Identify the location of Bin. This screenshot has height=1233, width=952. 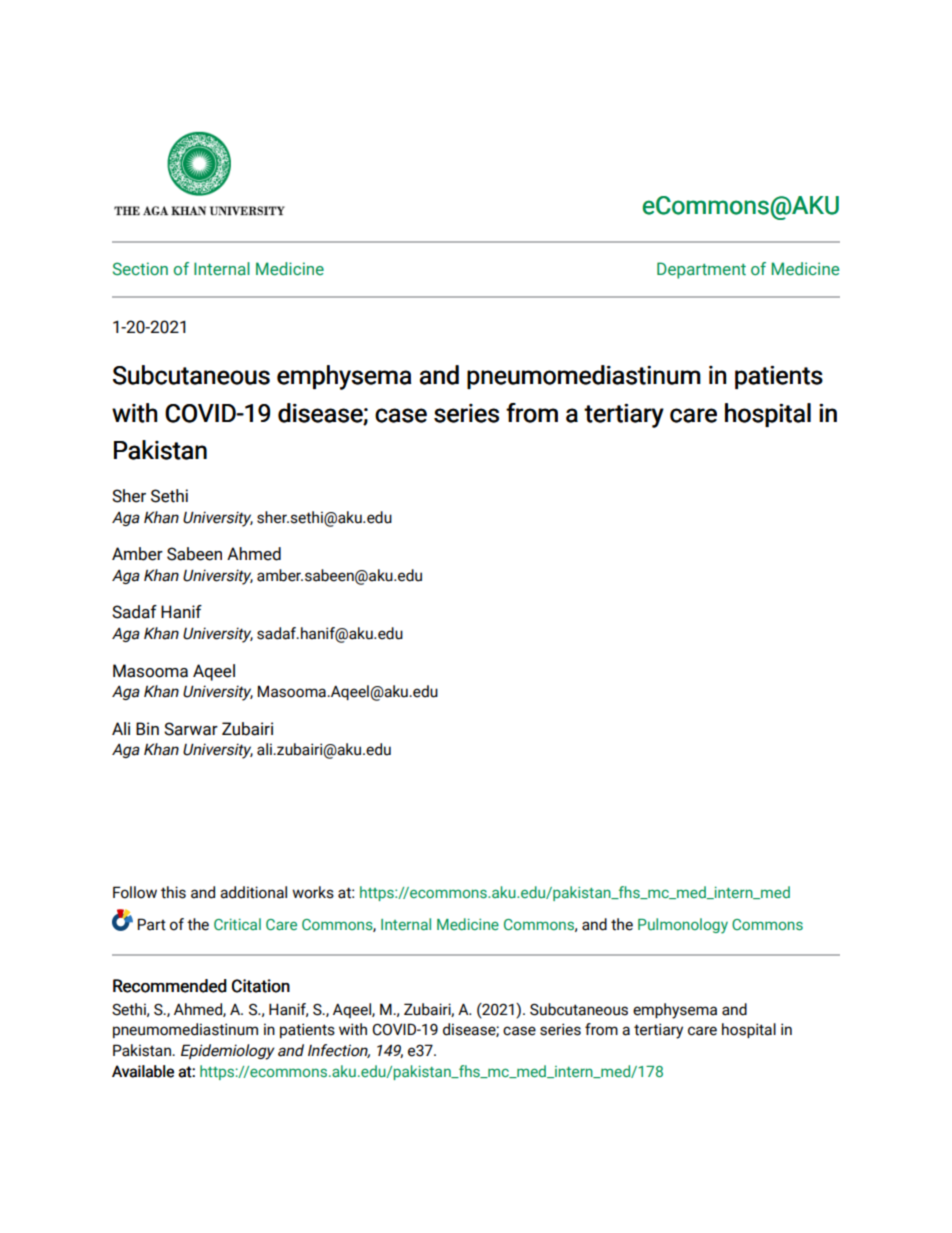
(147, 728).
